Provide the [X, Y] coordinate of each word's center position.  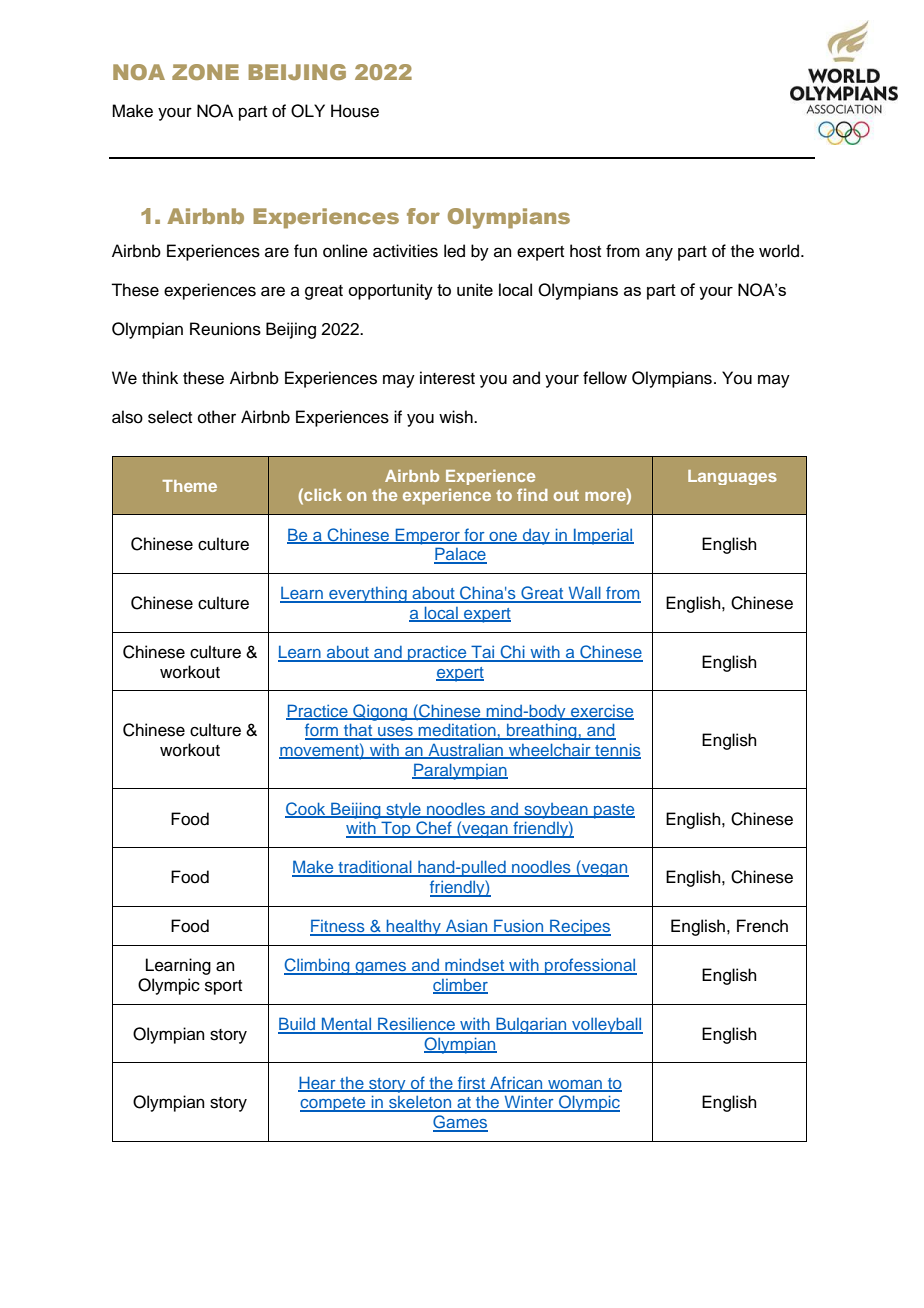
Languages [732, 477]
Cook [306, 809]
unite [475, 289]
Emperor [427, 536]
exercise [601, 712]
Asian [466, 927]
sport [223, 987]
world [780, 251]
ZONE [205, 72]
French [762, 926]
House [355, 111]
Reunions [225, 329]
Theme [189, 486]
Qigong [380, 712]
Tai [483, 653]
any [659, 254]
